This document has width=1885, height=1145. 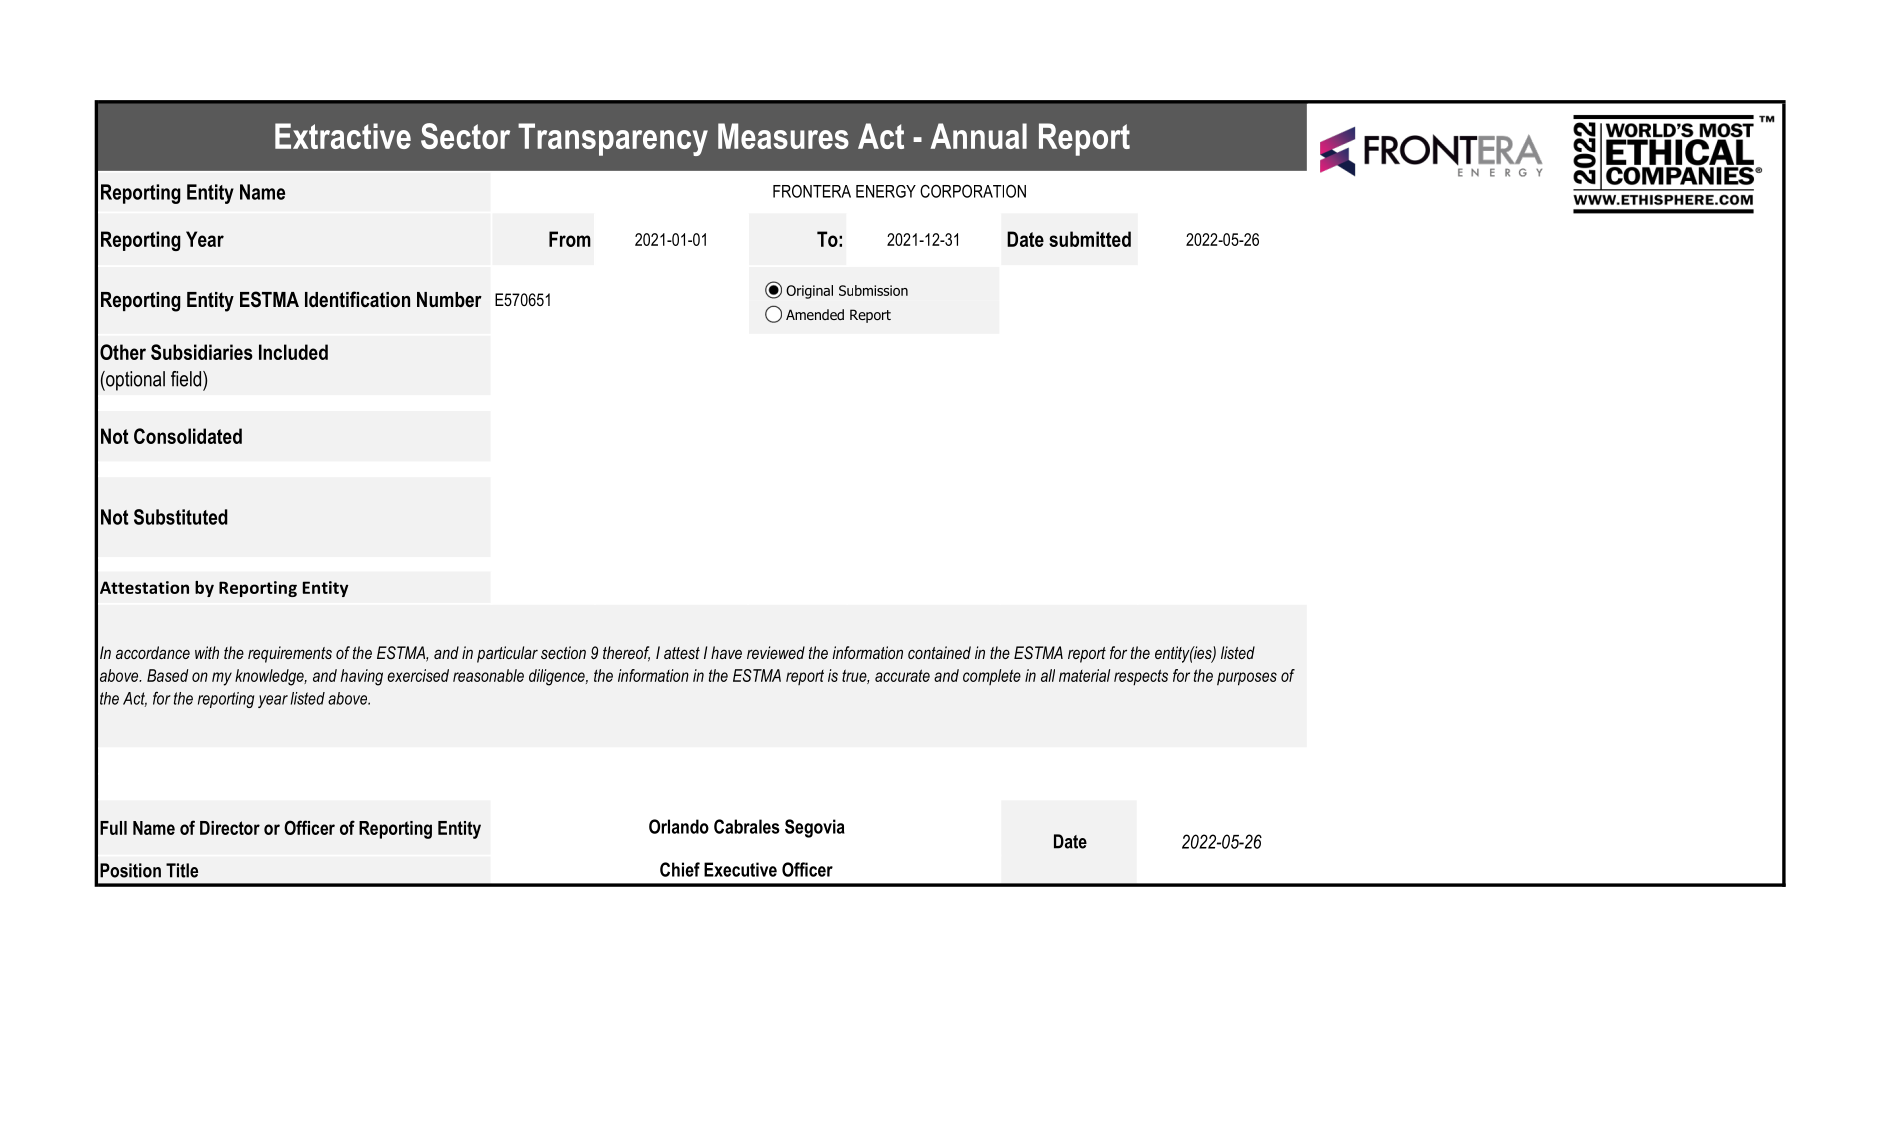 I want to click on submitted, so click(x=1090, y=239).
